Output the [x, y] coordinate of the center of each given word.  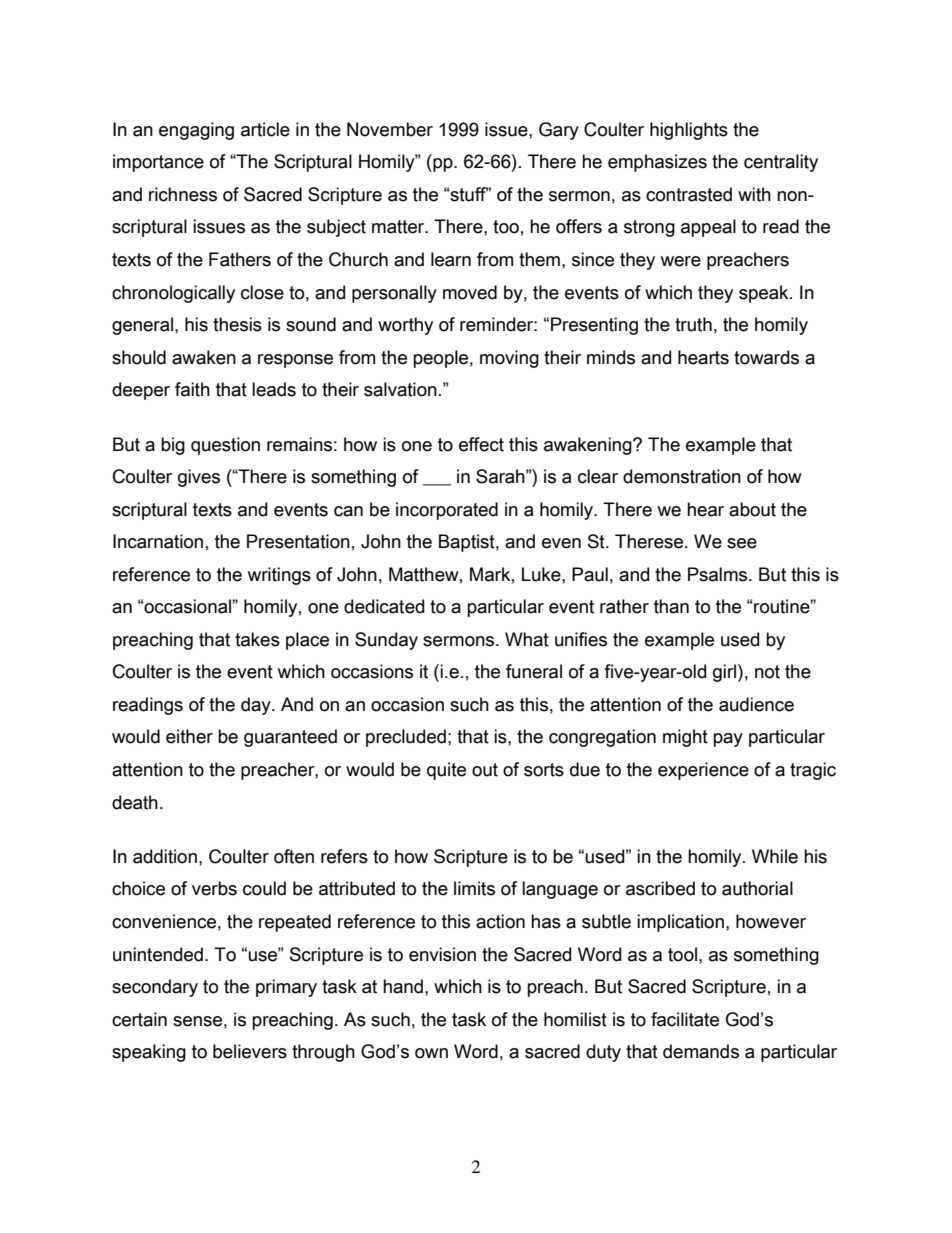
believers [250, 1051]
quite [446, 771]
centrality [781, 163]
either [189, 736]
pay [728, 740]
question [225, 446]
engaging [196, 131]
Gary [559, 131]
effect [481, 444]
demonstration [682, 476]
